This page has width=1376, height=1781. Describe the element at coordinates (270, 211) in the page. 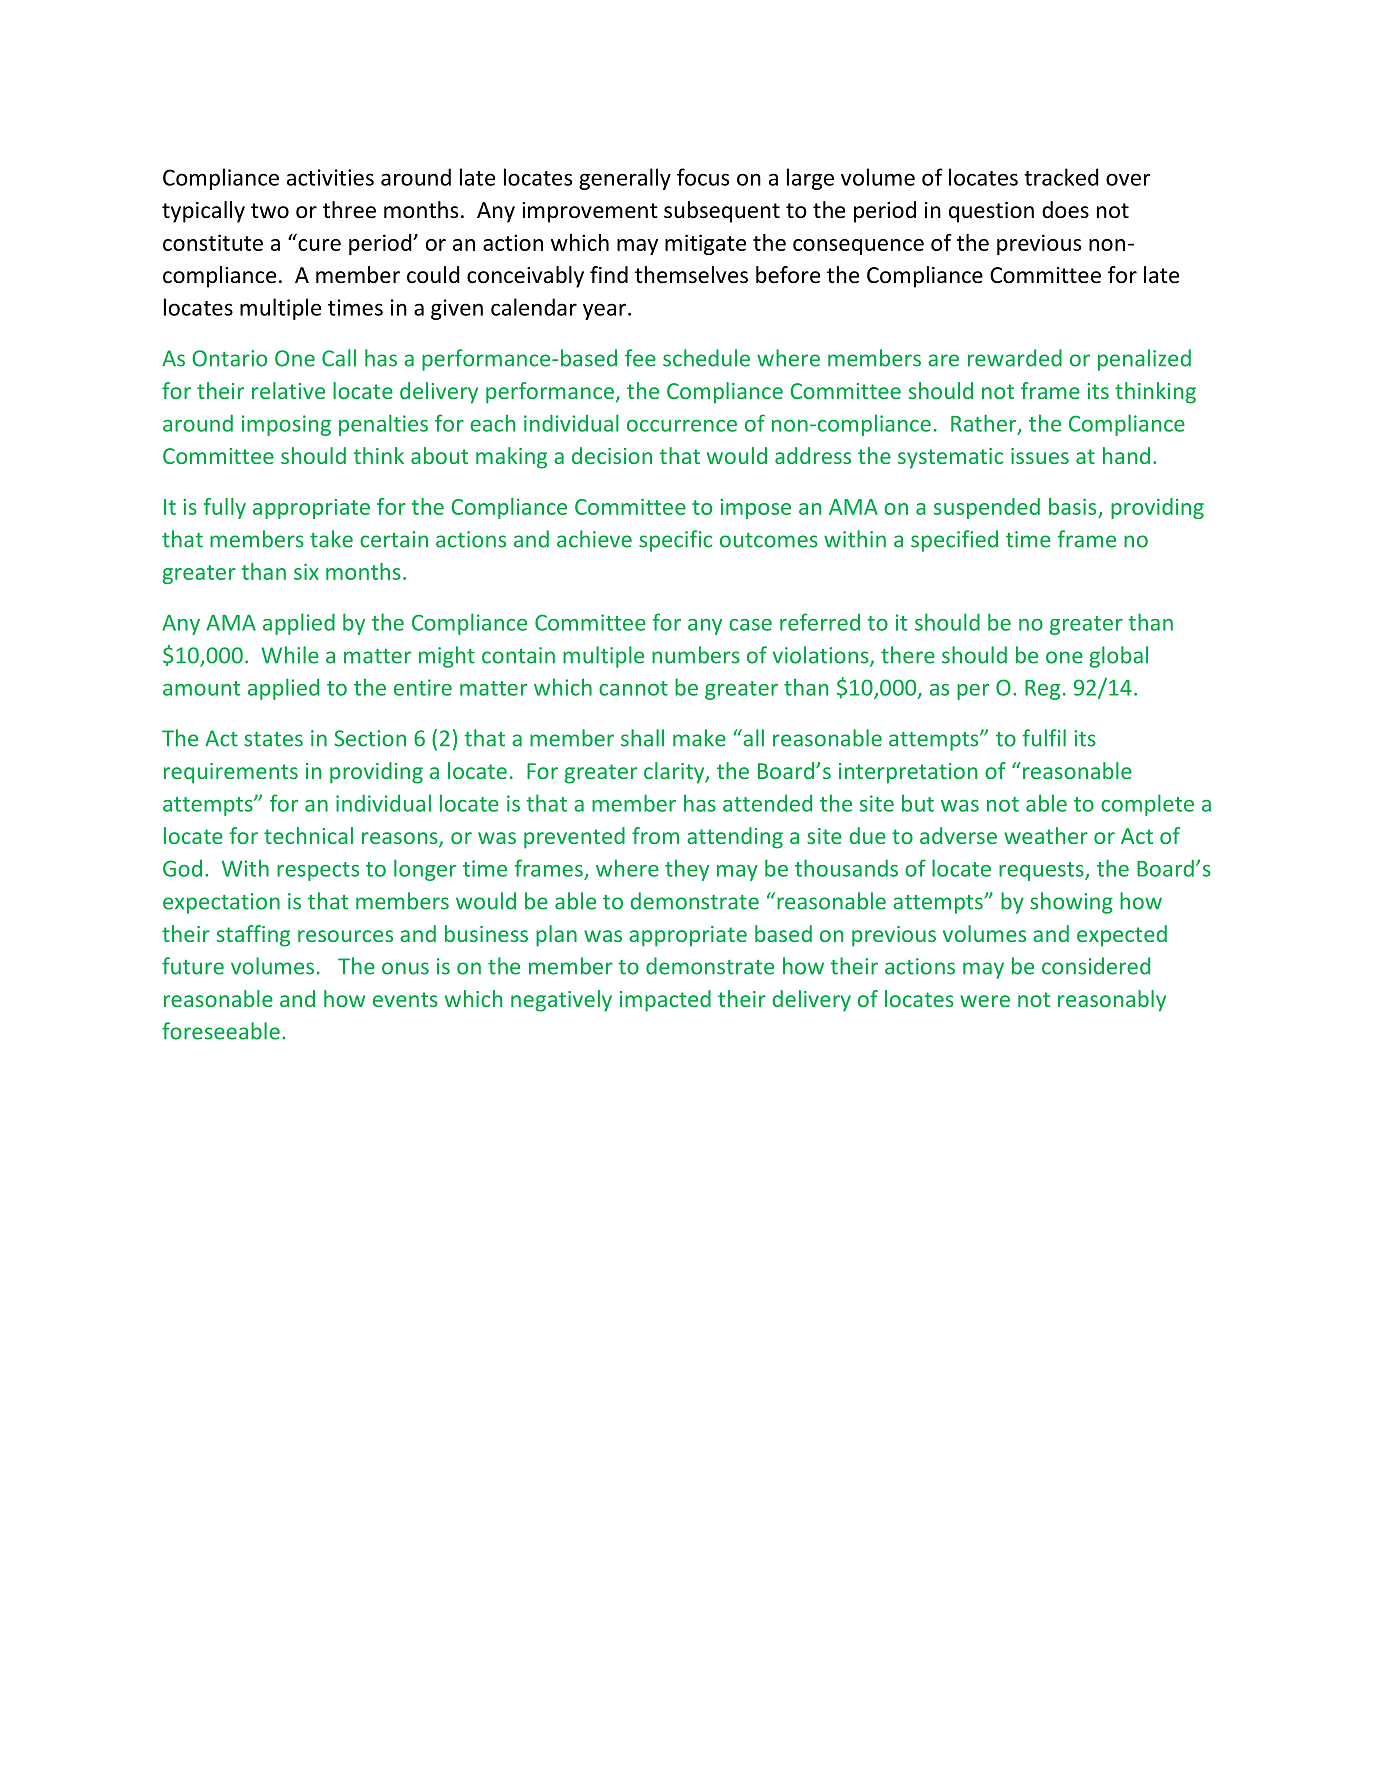

I see `two` at that location.
